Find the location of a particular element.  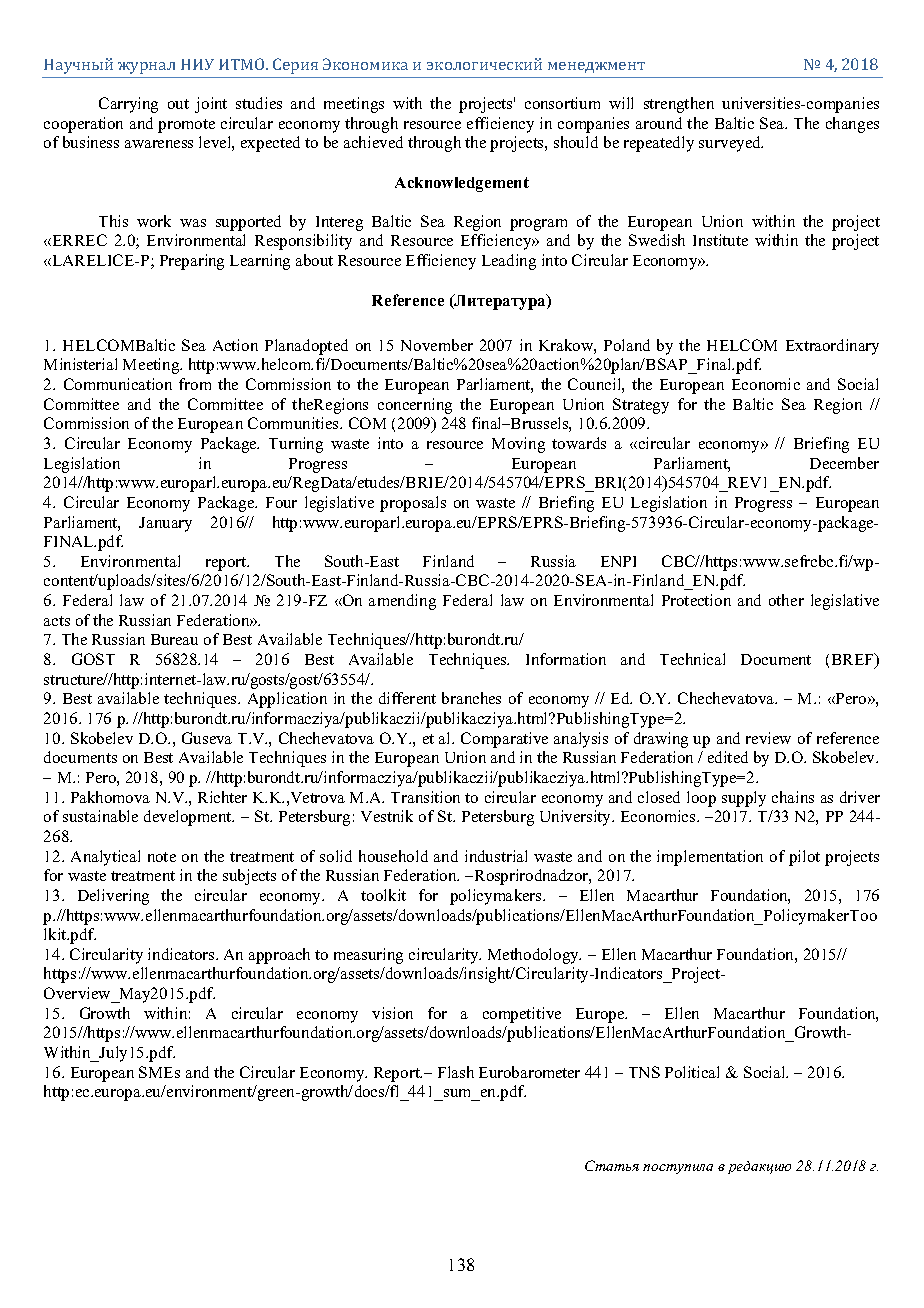

Political is located at coordinates (692, 1072).
